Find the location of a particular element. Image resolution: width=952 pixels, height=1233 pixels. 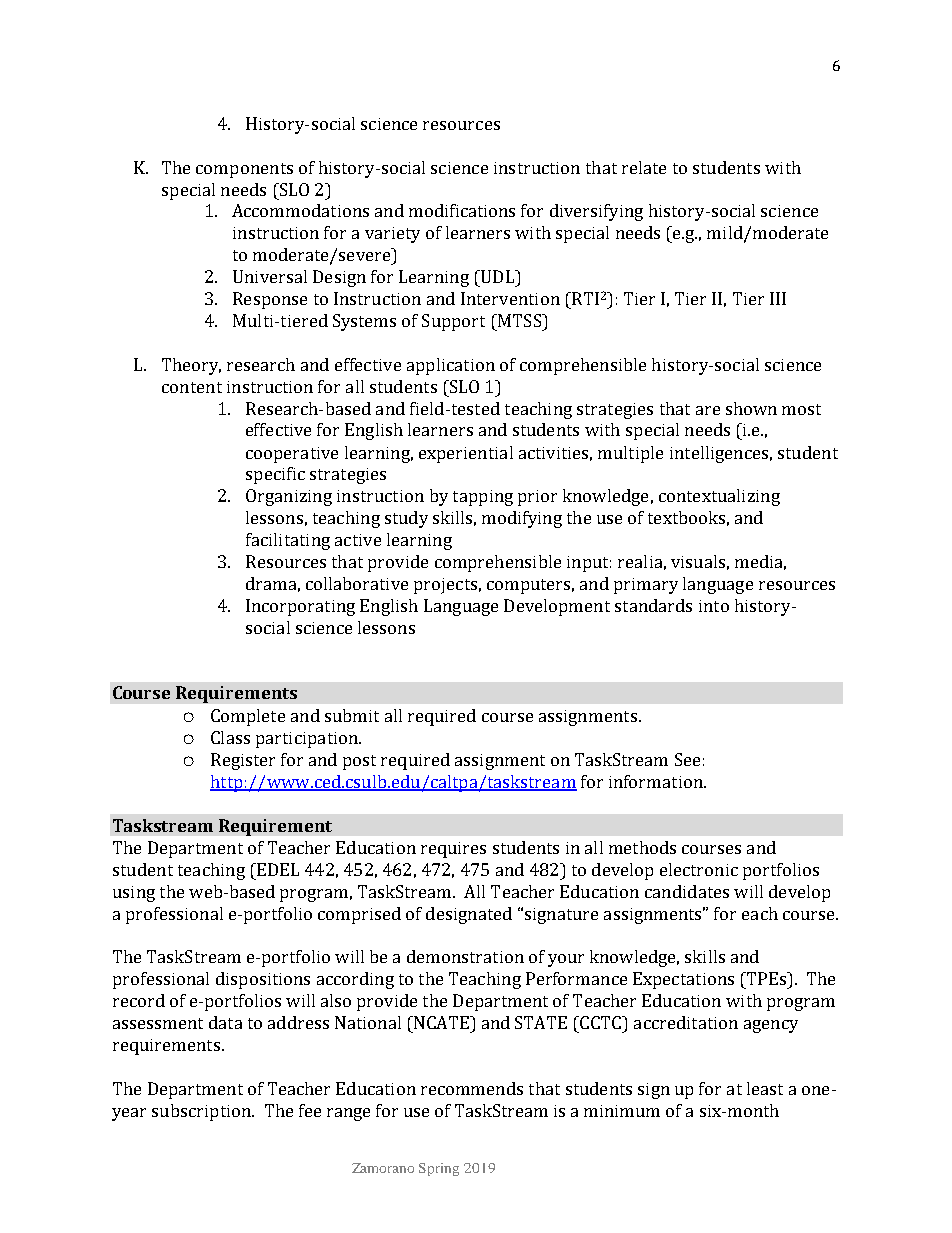

relate is located at coordinates (644, 167).
